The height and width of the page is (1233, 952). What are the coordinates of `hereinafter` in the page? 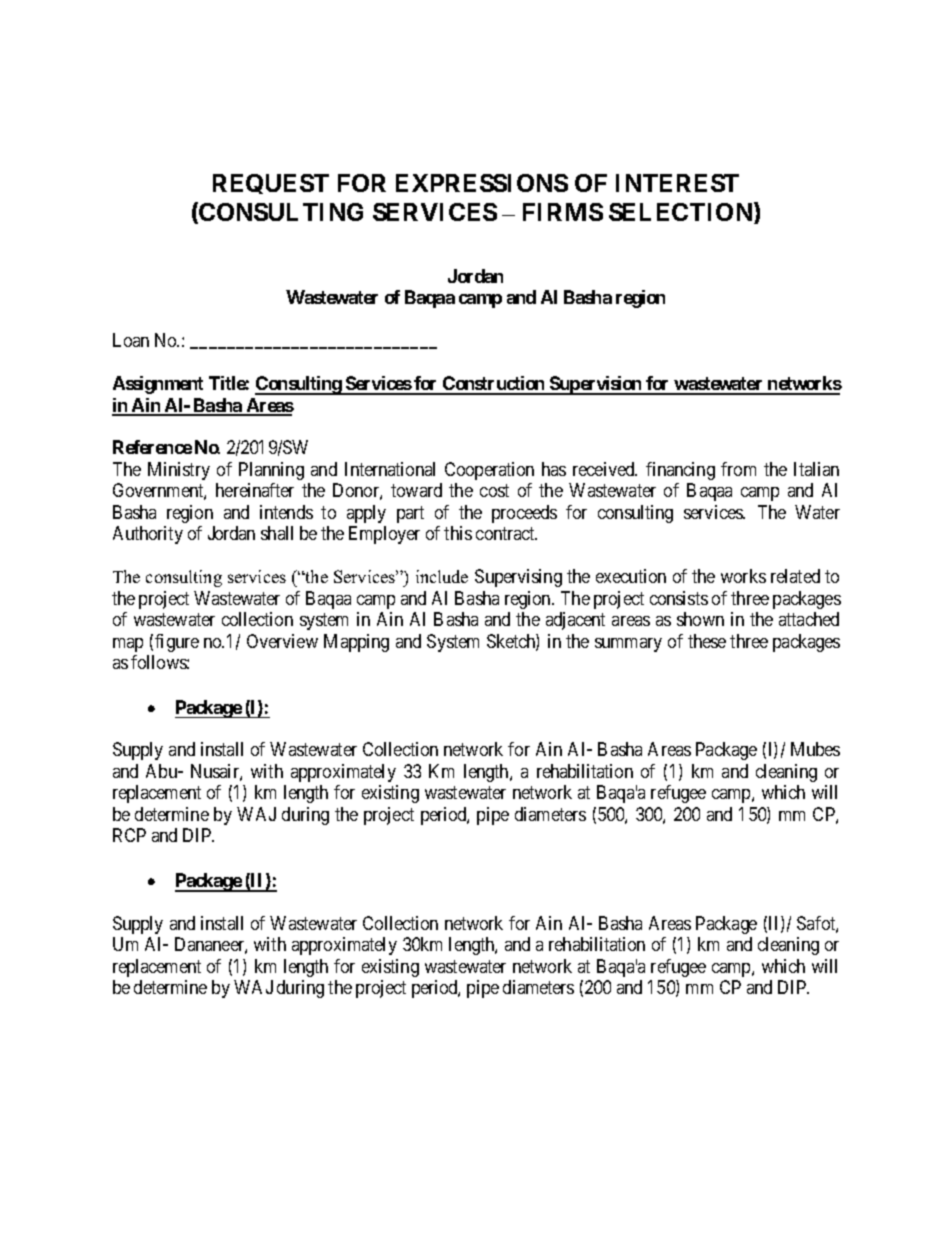 It's located at (255, 490).
